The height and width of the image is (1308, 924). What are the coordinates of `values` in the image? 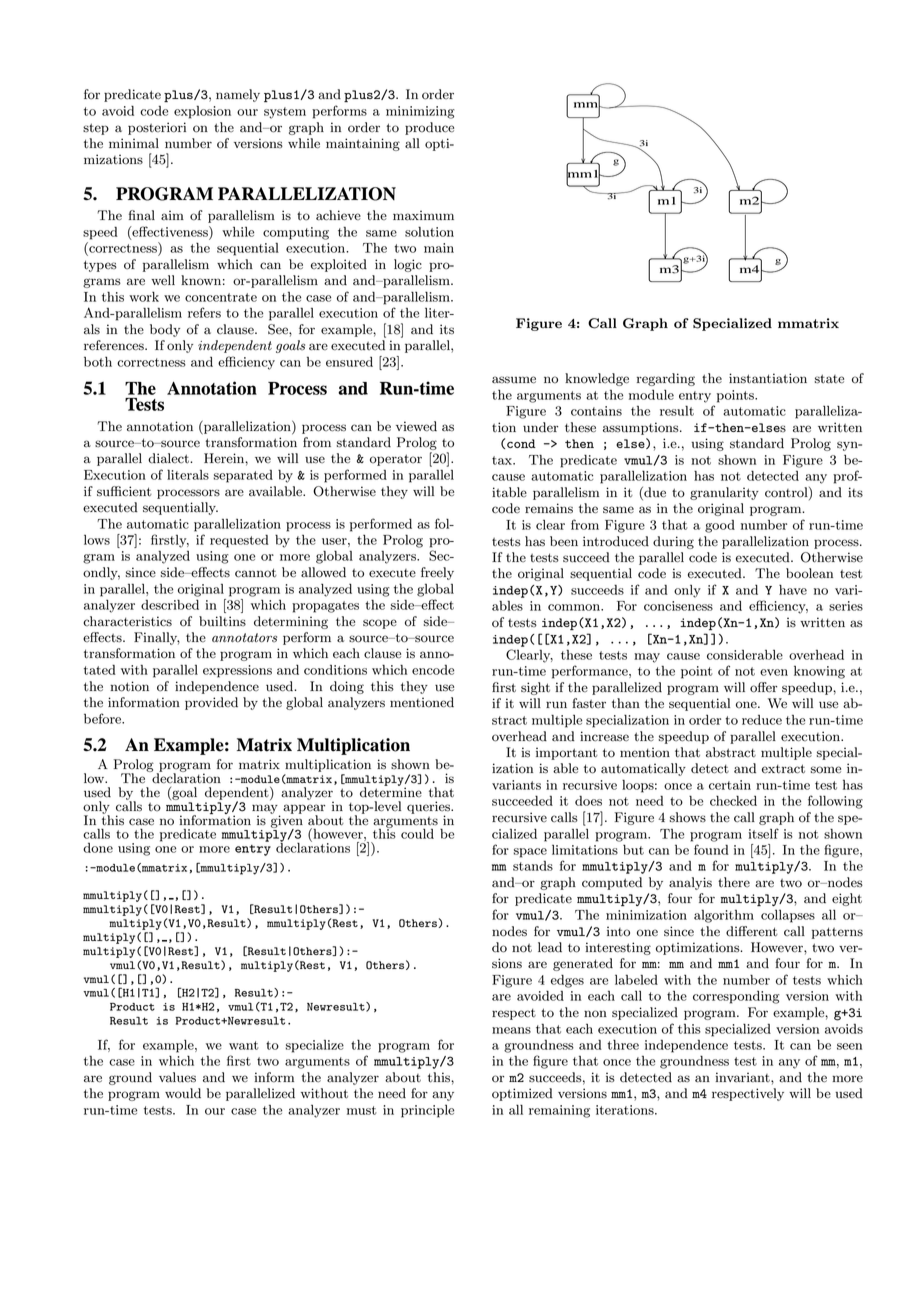 It's located at (177, 1077).
